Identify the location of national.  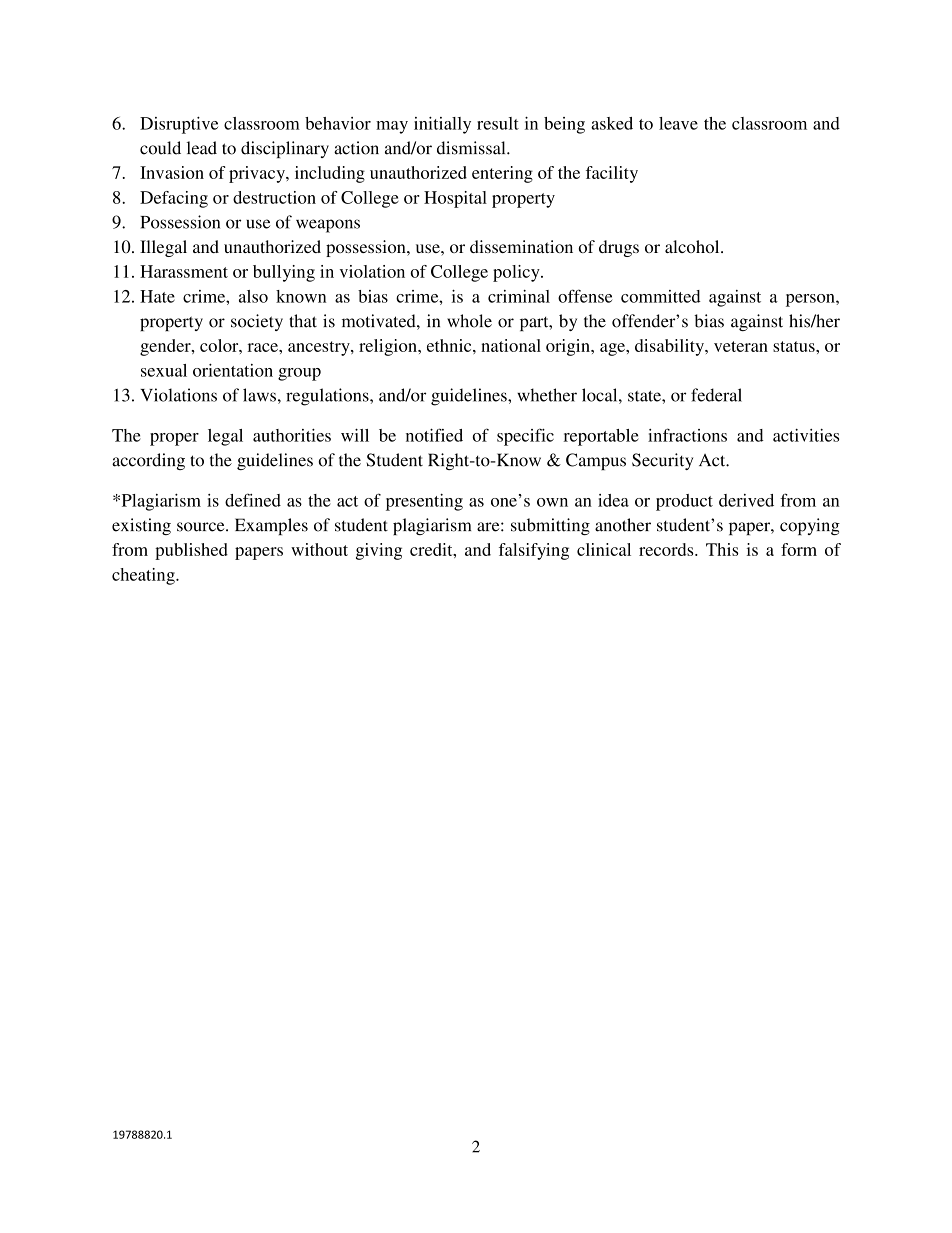
(511, 345).
